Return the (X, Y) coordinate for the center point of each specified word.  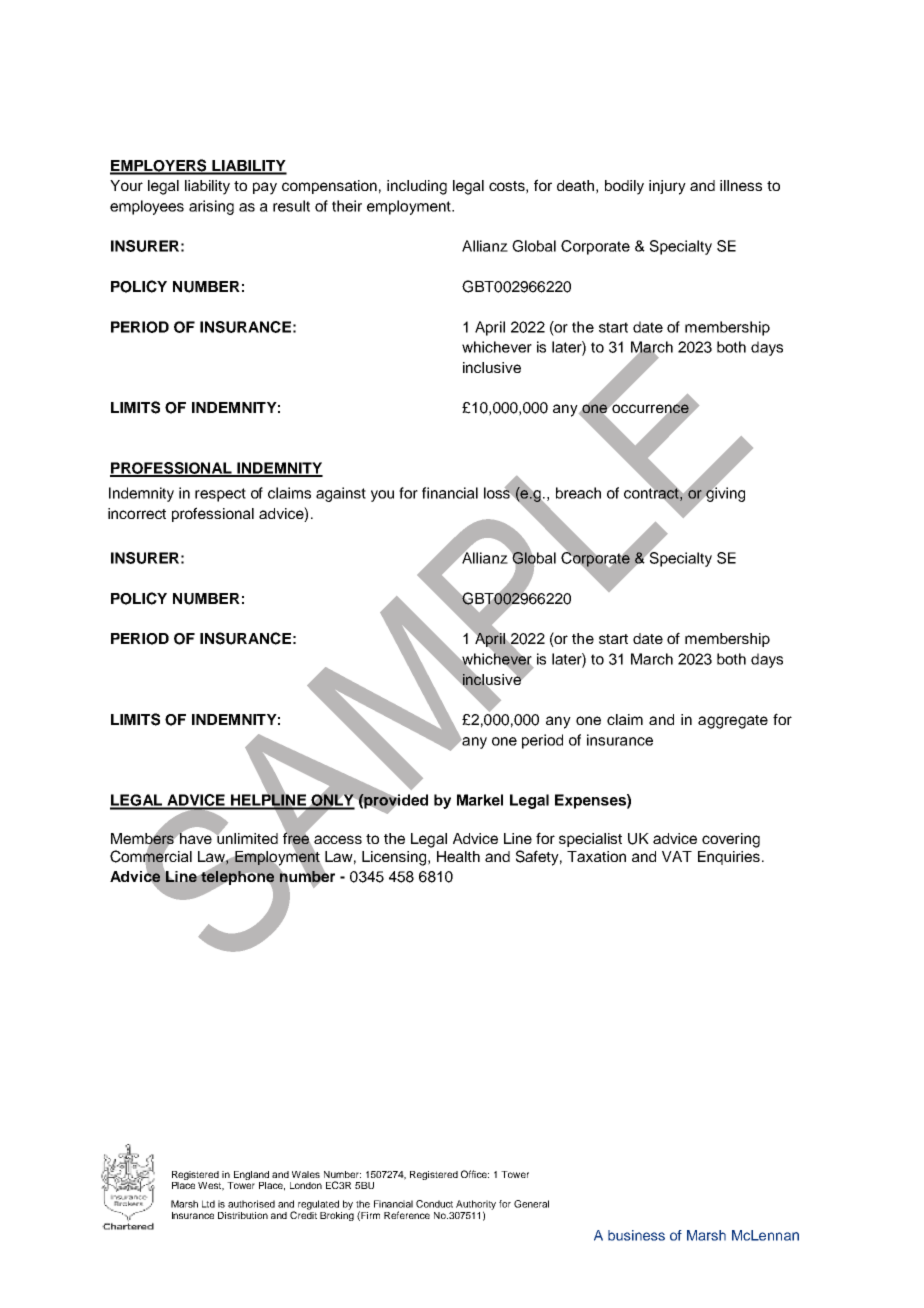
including (417, 187)
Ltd (208, 1204)
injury (667, 187)
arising (211, 207)
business (636, 1235)
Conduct (434, 1204)
